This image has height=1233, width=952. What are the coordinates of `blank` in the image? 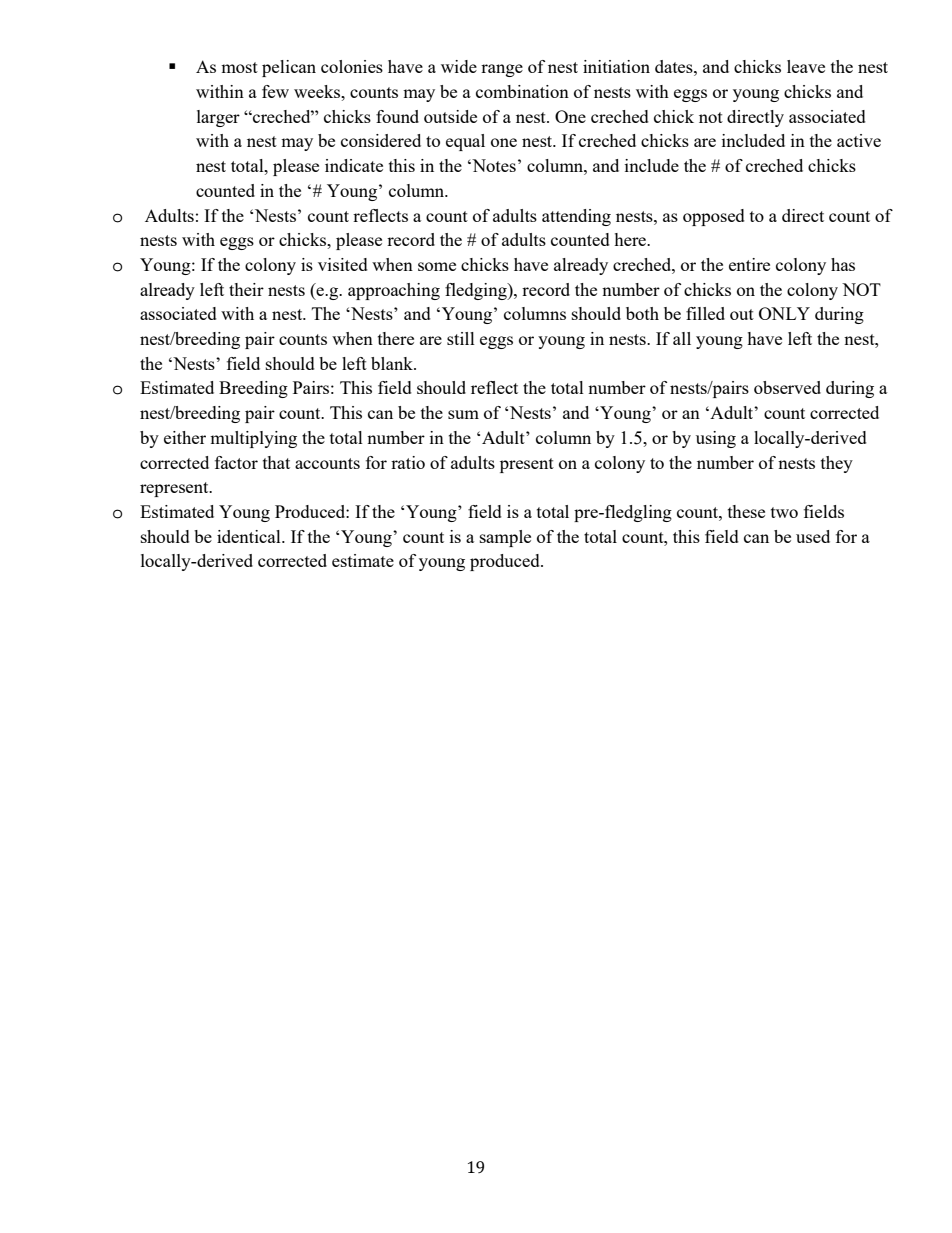 It's located at (393, 363).
